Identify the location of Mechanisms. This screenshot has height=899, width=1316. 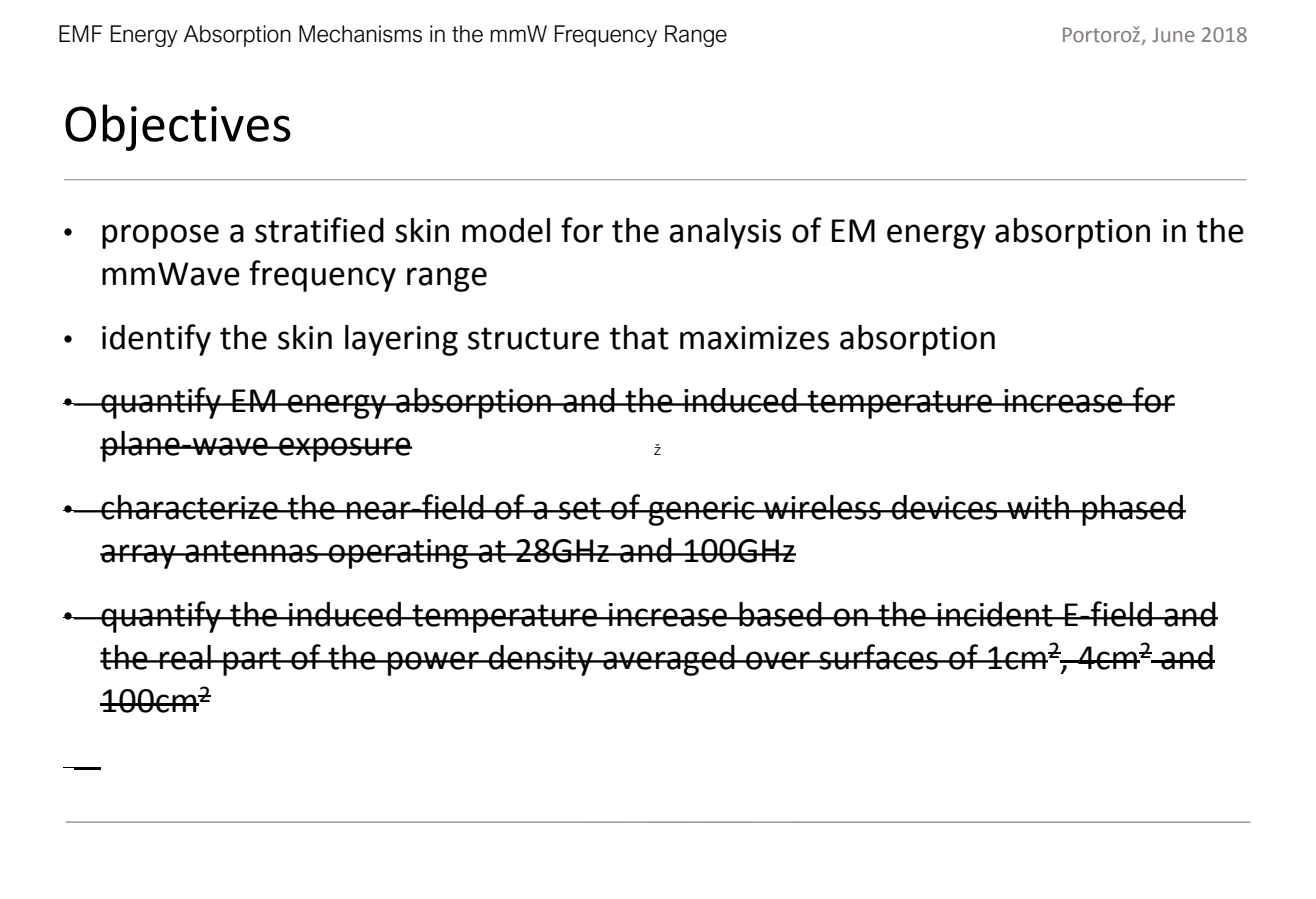
(360, 34).
